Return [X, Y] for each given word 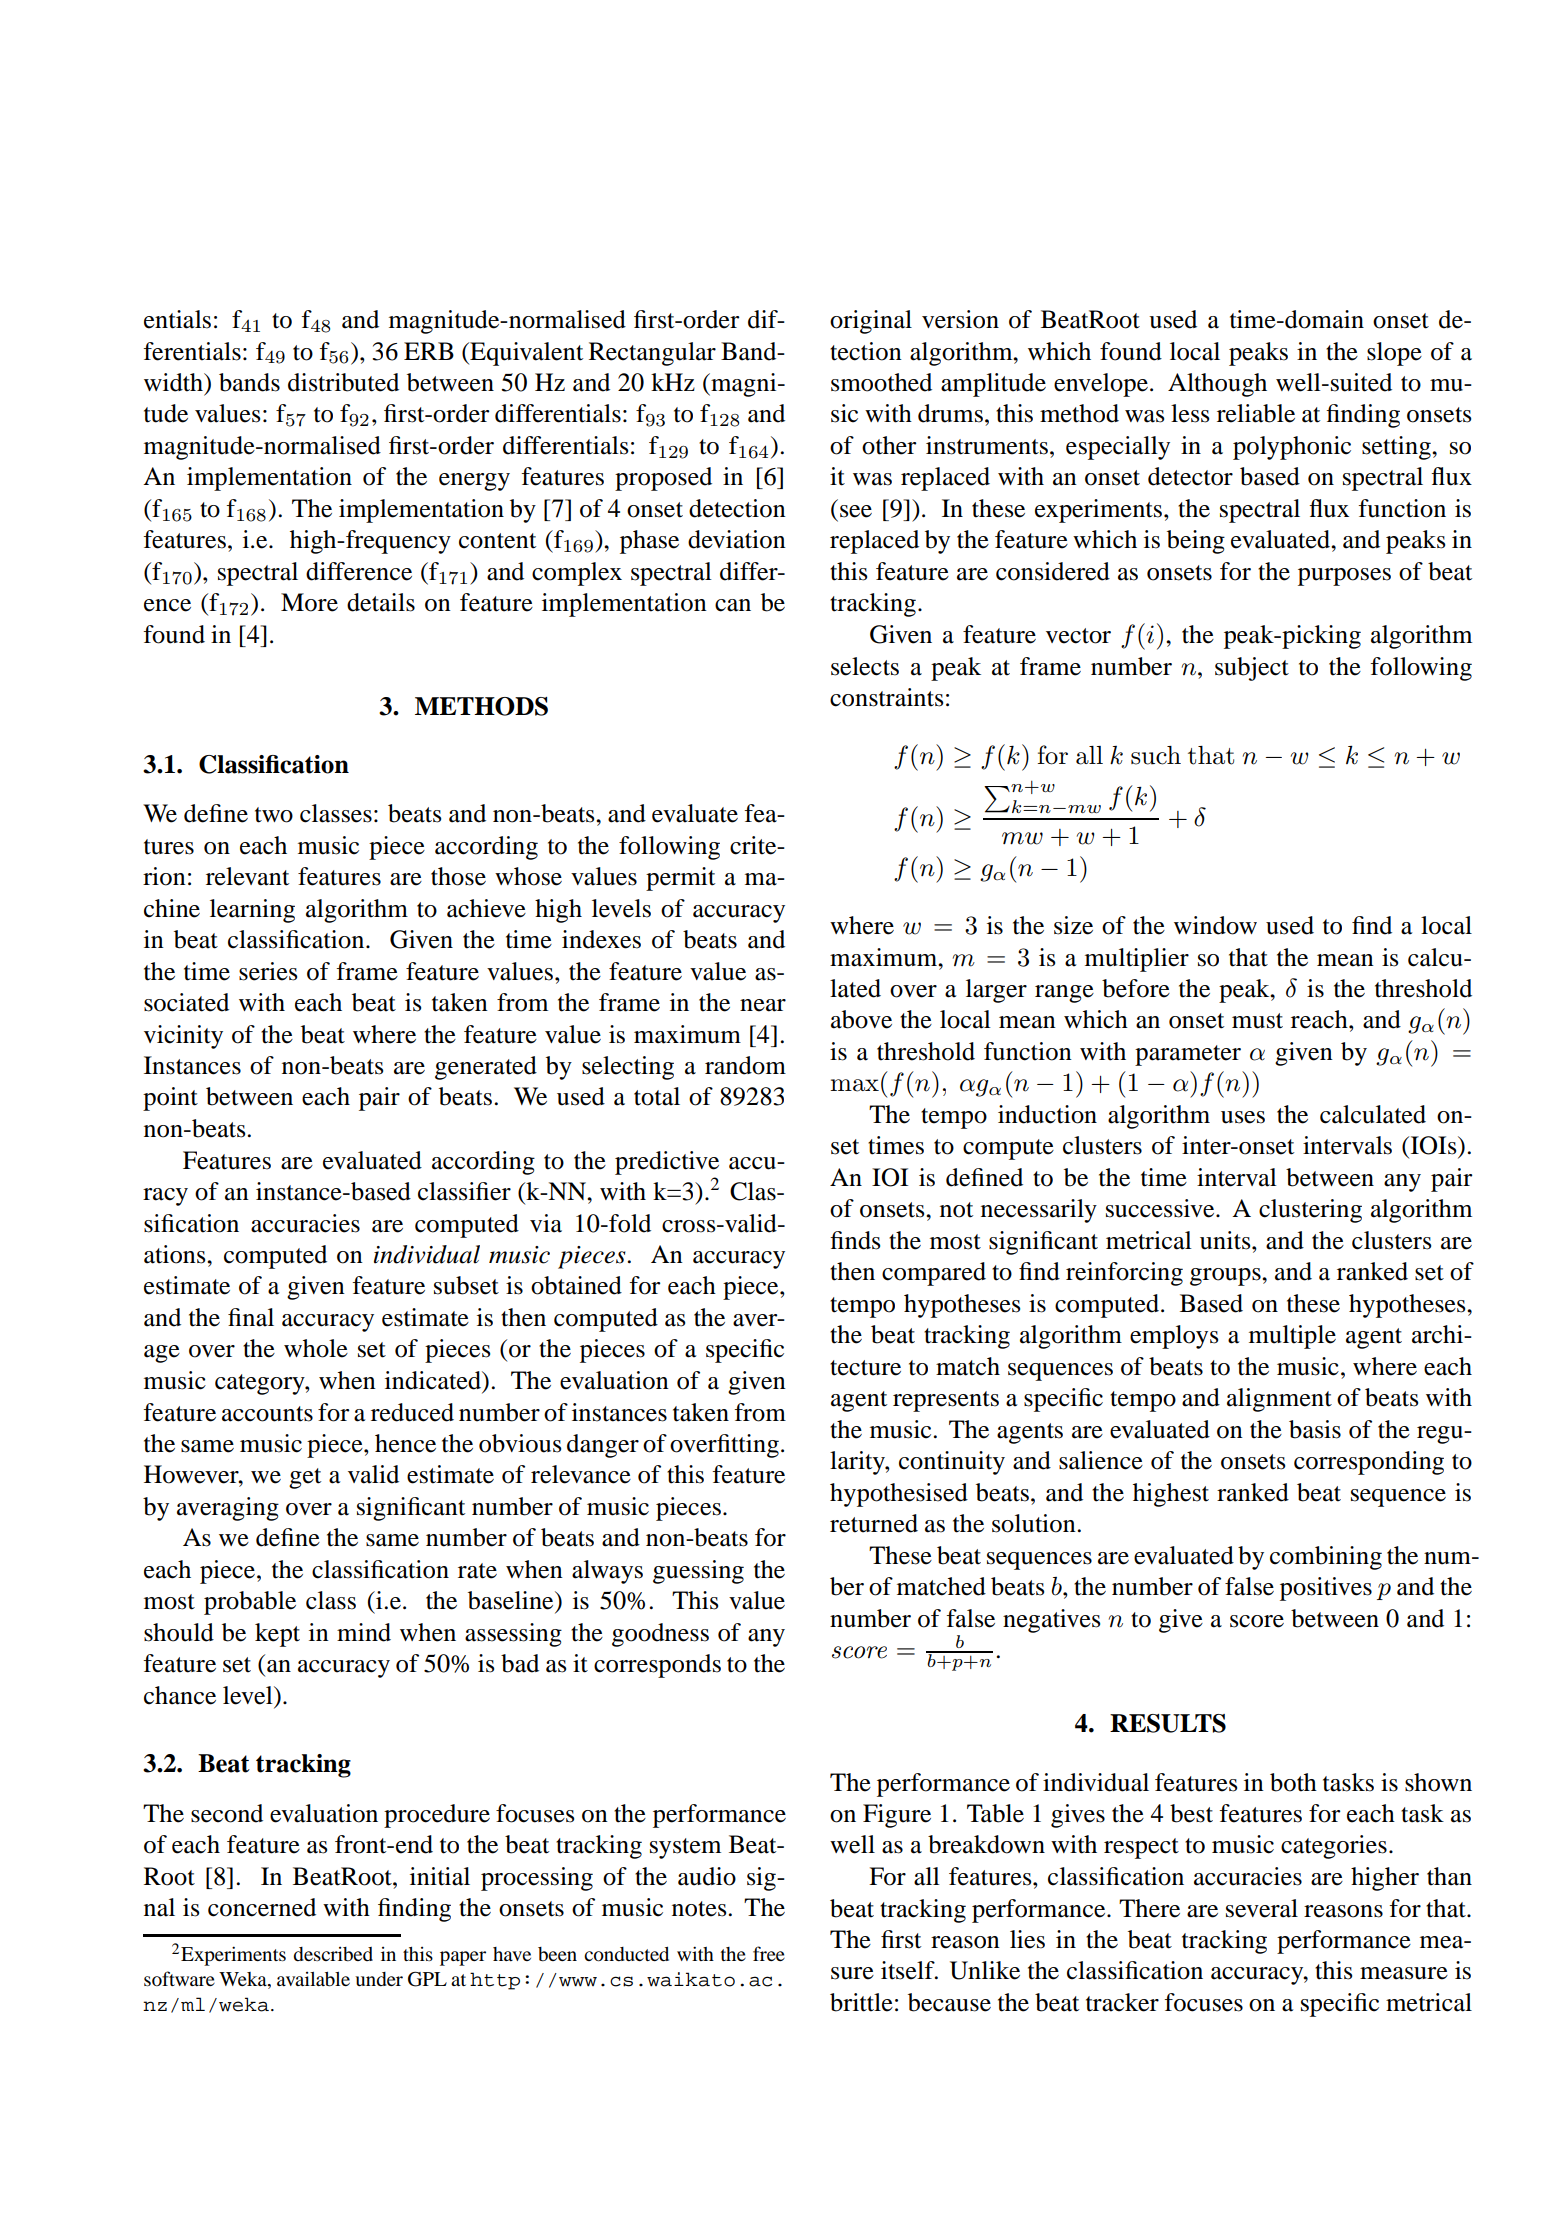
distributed [343, 382]
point [170, 1099]
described [333, 1954]
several [1262, 1908]
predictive [667, 1163]
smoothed [881, 382]
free [769, 1953]
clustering [1310, 1211]
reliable [1256, 413]
